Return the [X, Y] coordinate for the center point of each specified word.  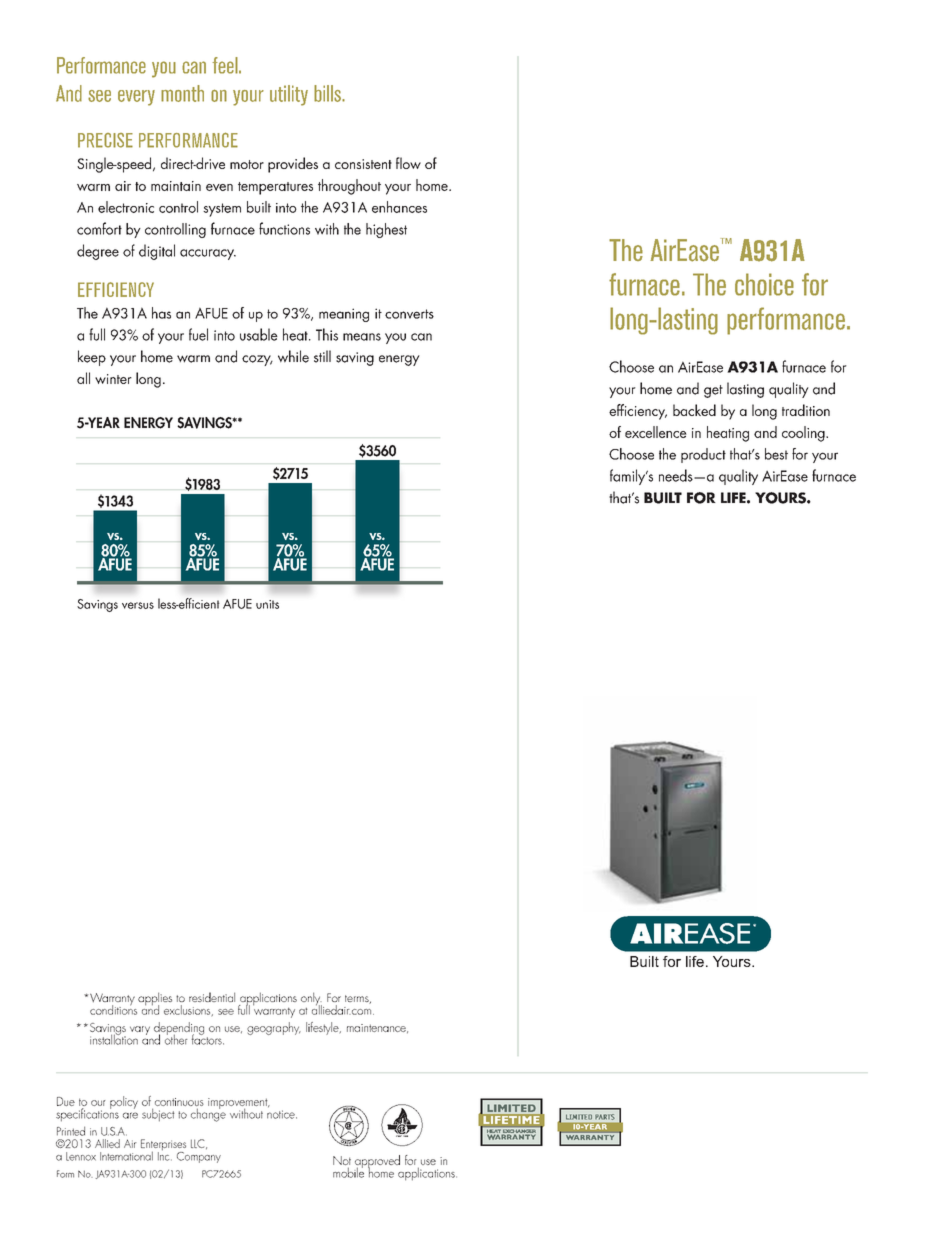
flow [408, 163]
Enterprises [163, 1146]
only [311, 1000]
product [703, 455]
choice [764, 284]
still [322, 356]
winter [113, 379]
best [776, 454]
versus [138, 605]
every [136, 98]
